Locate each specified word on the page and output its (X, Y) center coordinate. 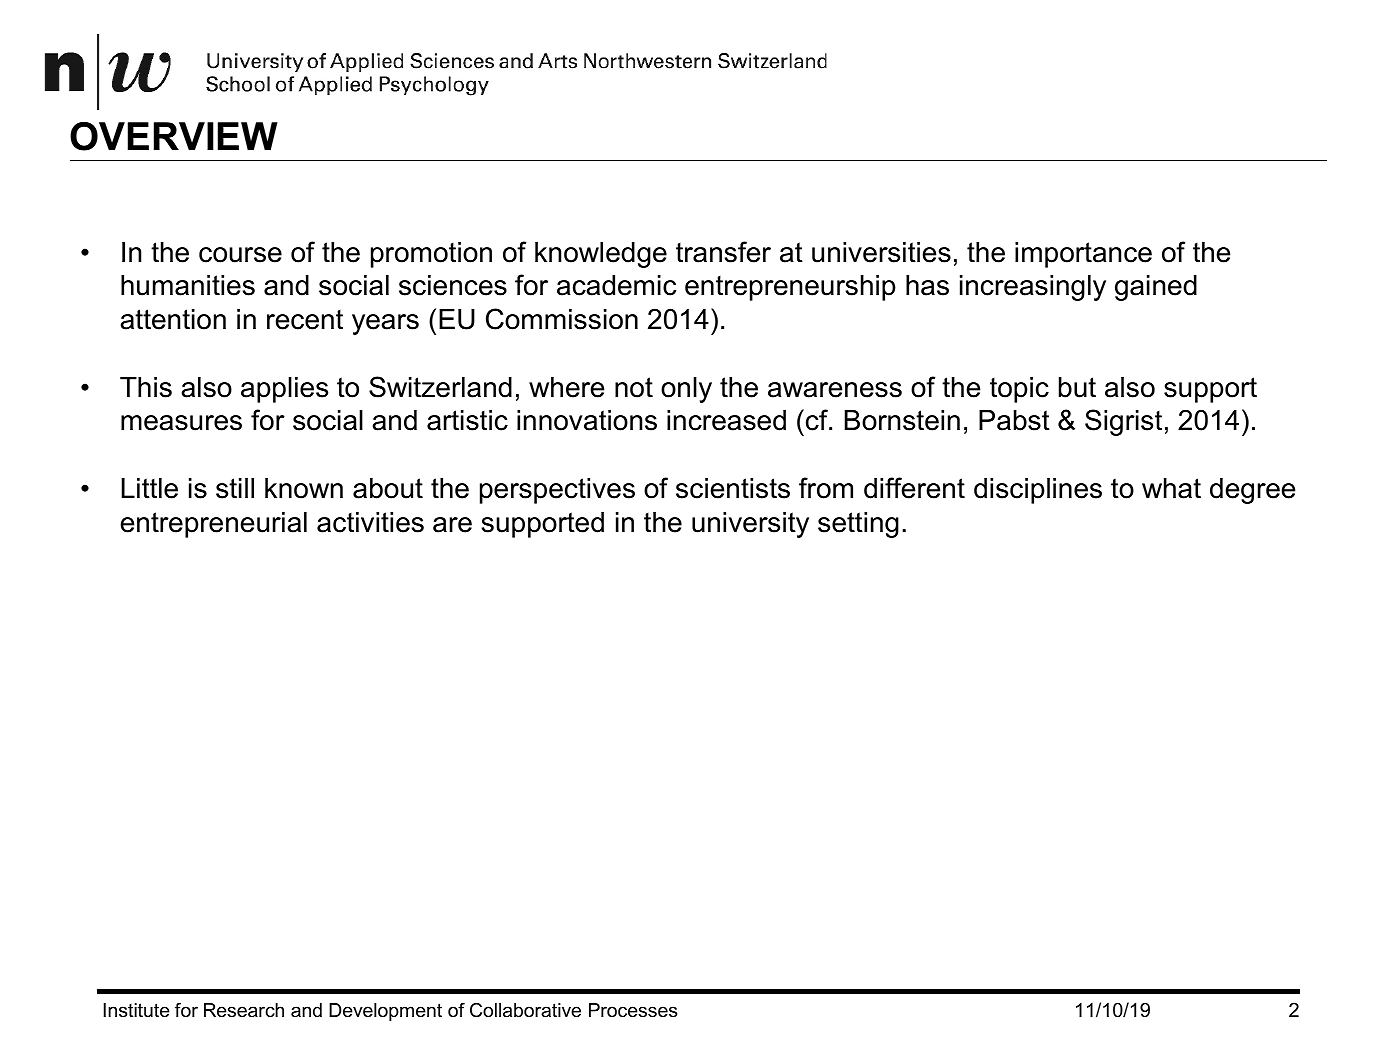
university (750, 525)
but (1077, 387)
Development (385, 1012)
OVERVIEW (174, 136)
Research (244, 1010)
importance (1083, 255)
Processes (633, 1010)
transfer (723, 252)
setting (858, 525)
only (686, 390)
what (1171, 488)
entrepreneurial (213, 525)
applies (284, 390)
